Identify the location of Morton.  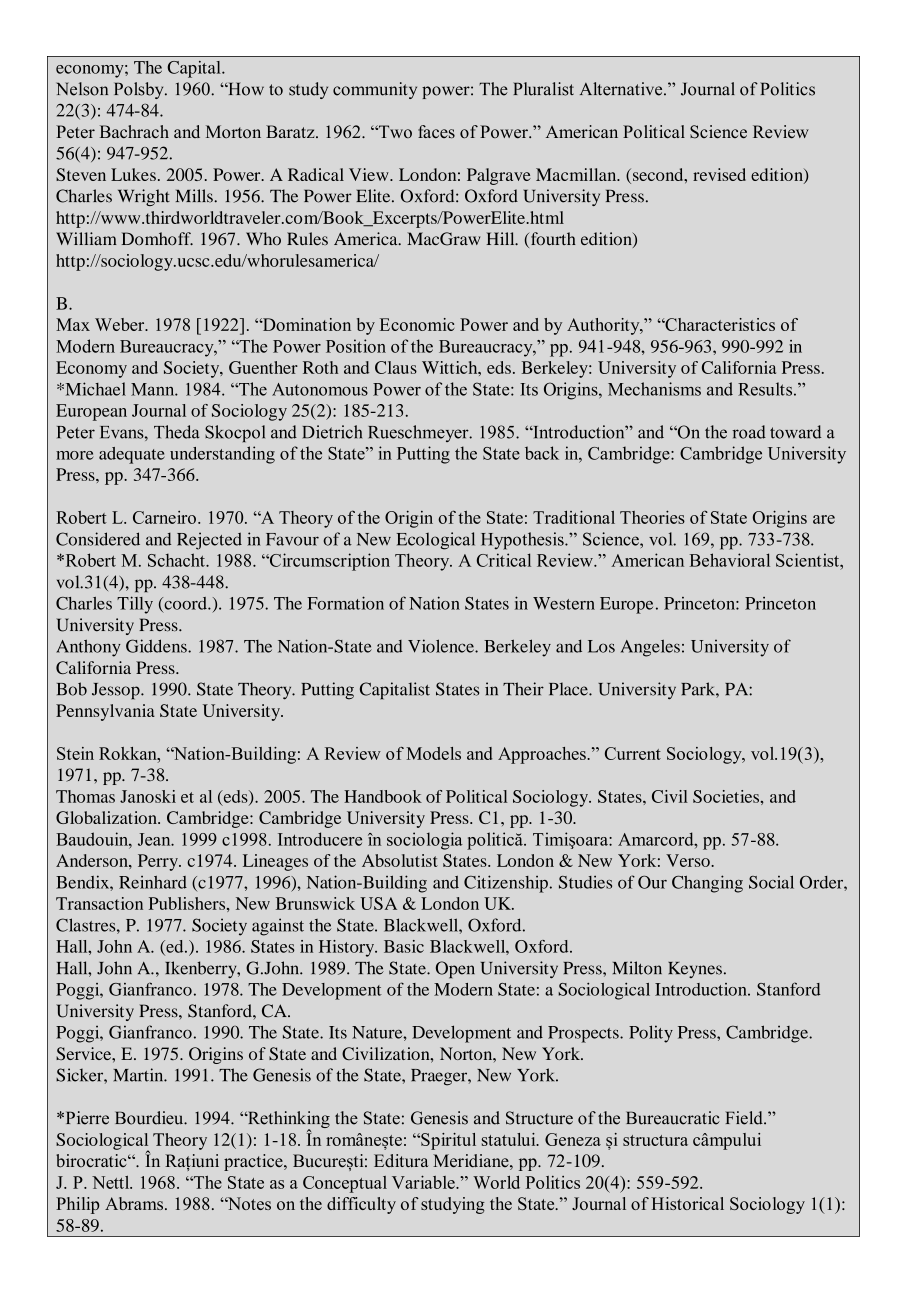
(233, 131).
